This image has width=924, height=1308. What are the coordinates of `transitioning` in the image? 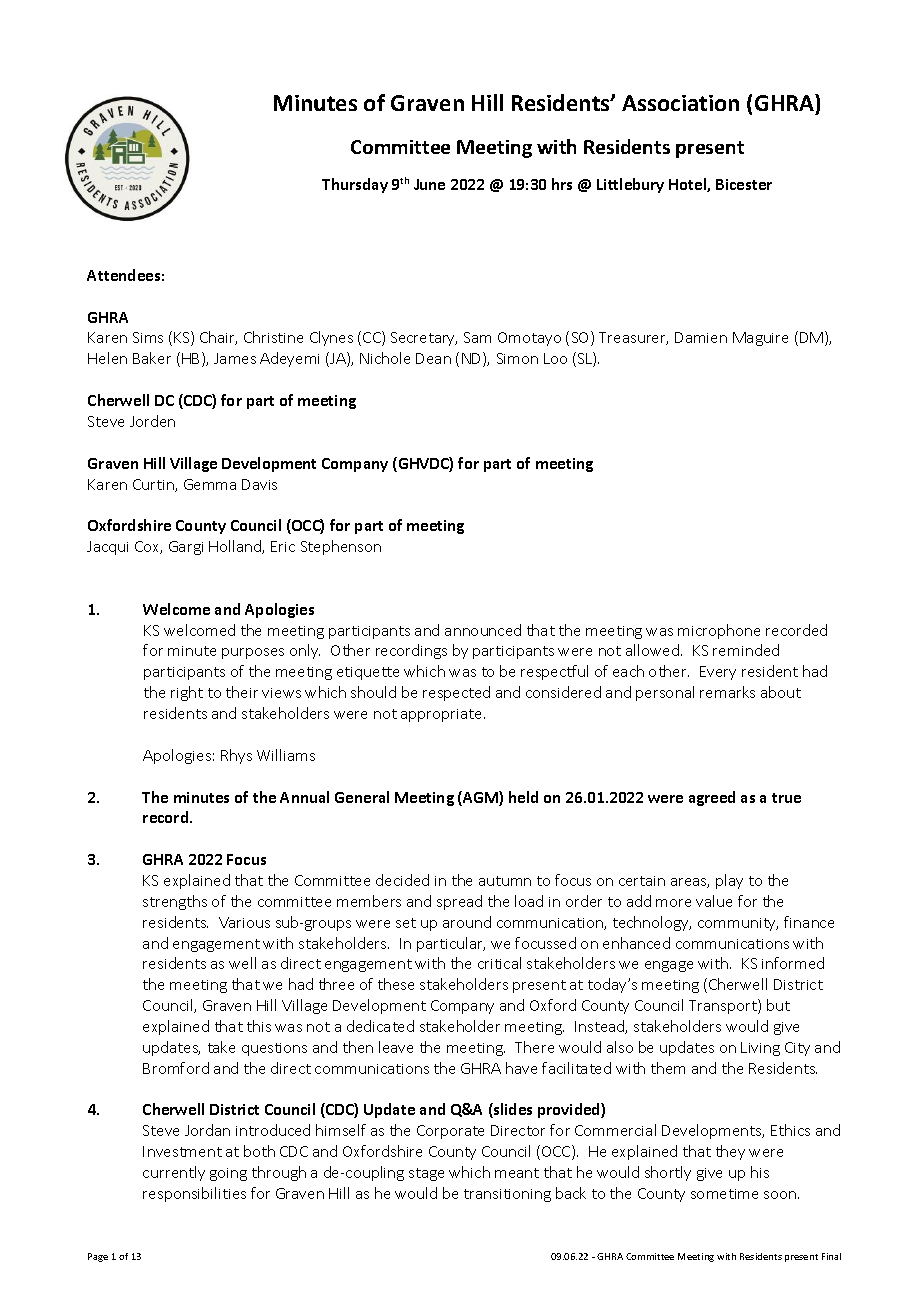 It's located at (507, 1195).
